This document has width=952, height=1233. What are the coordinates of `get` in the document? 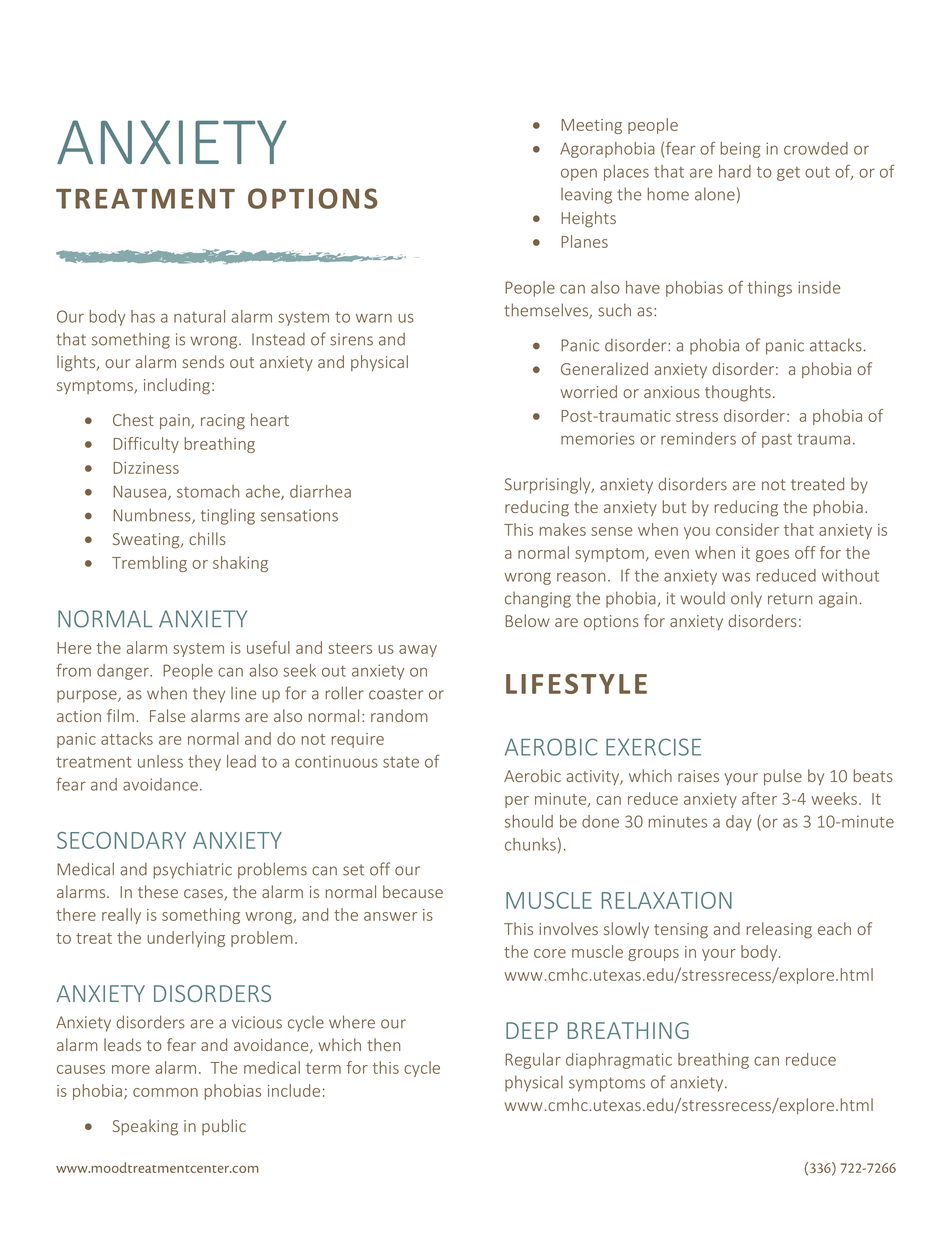 It's located at (788, 174).
